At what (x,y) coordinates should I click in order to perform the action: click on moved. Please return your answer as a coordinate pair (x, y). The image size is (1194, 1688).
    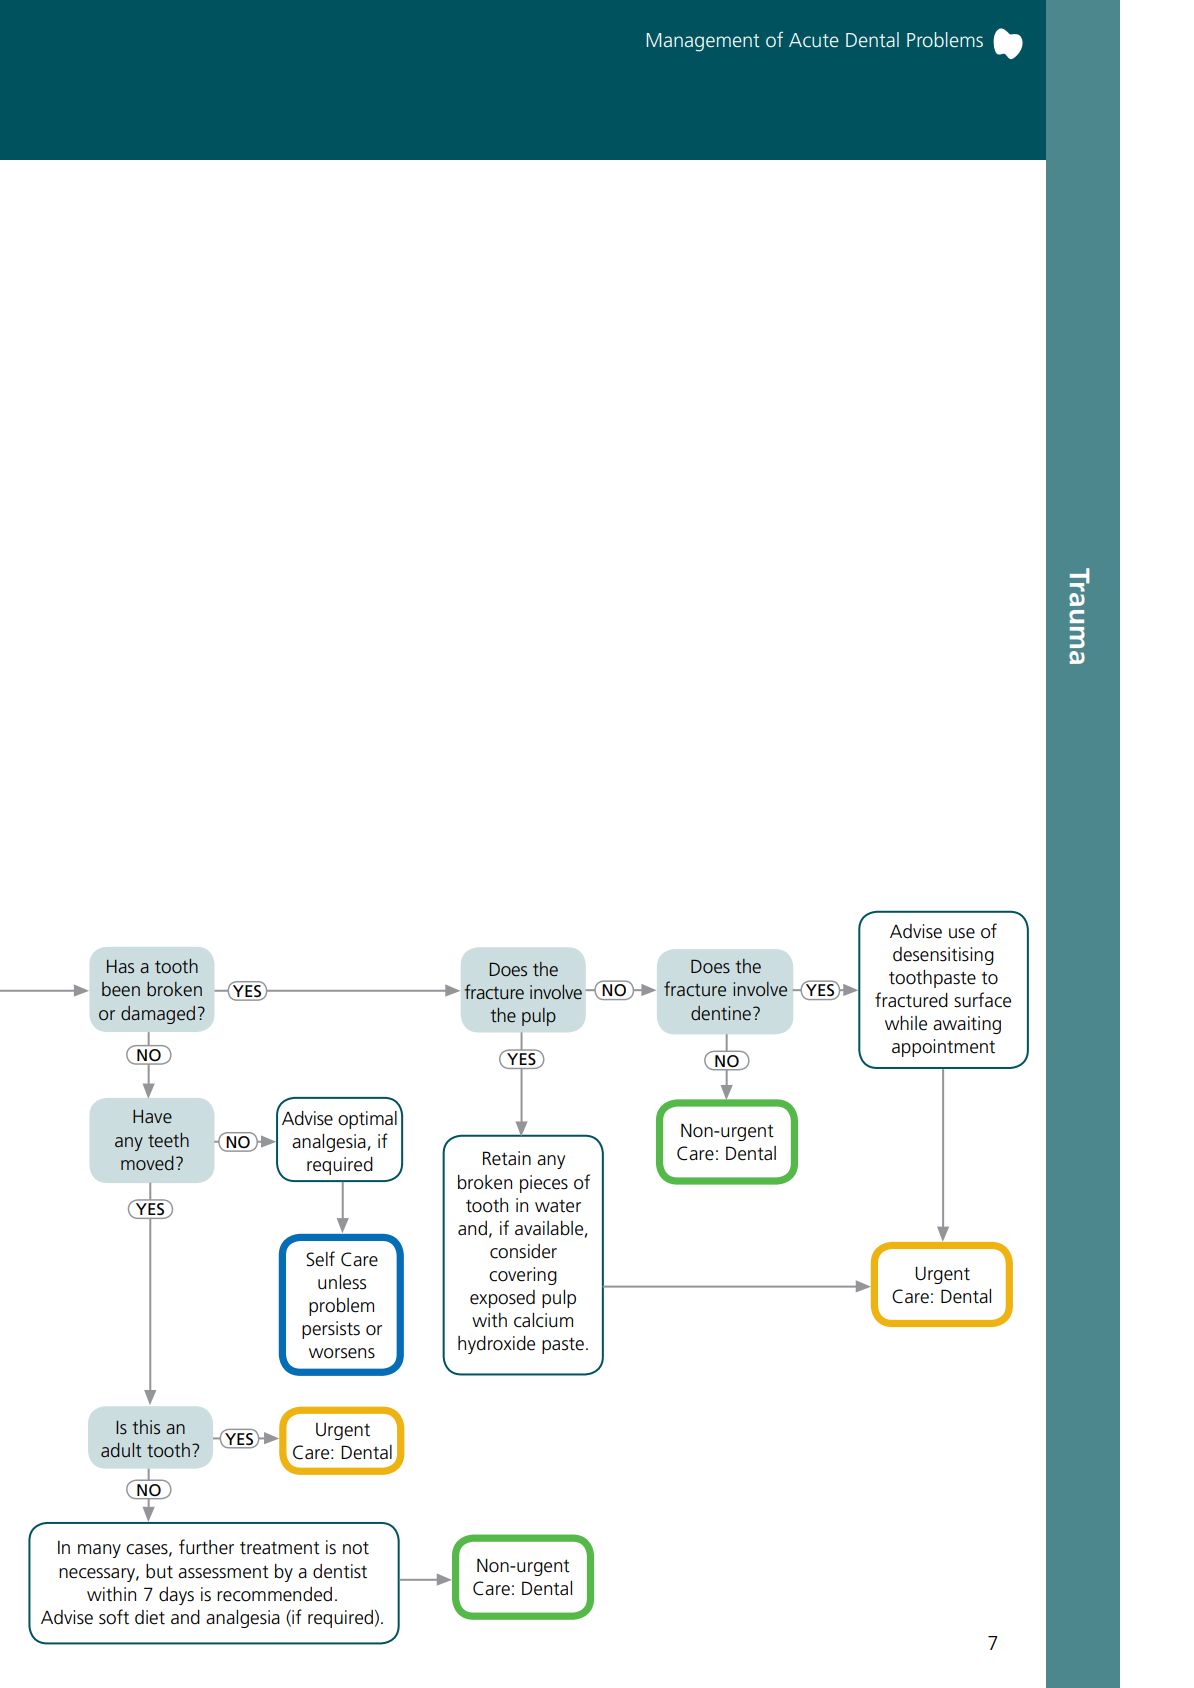
    Looking at the image, I should click on (147, 1163).
